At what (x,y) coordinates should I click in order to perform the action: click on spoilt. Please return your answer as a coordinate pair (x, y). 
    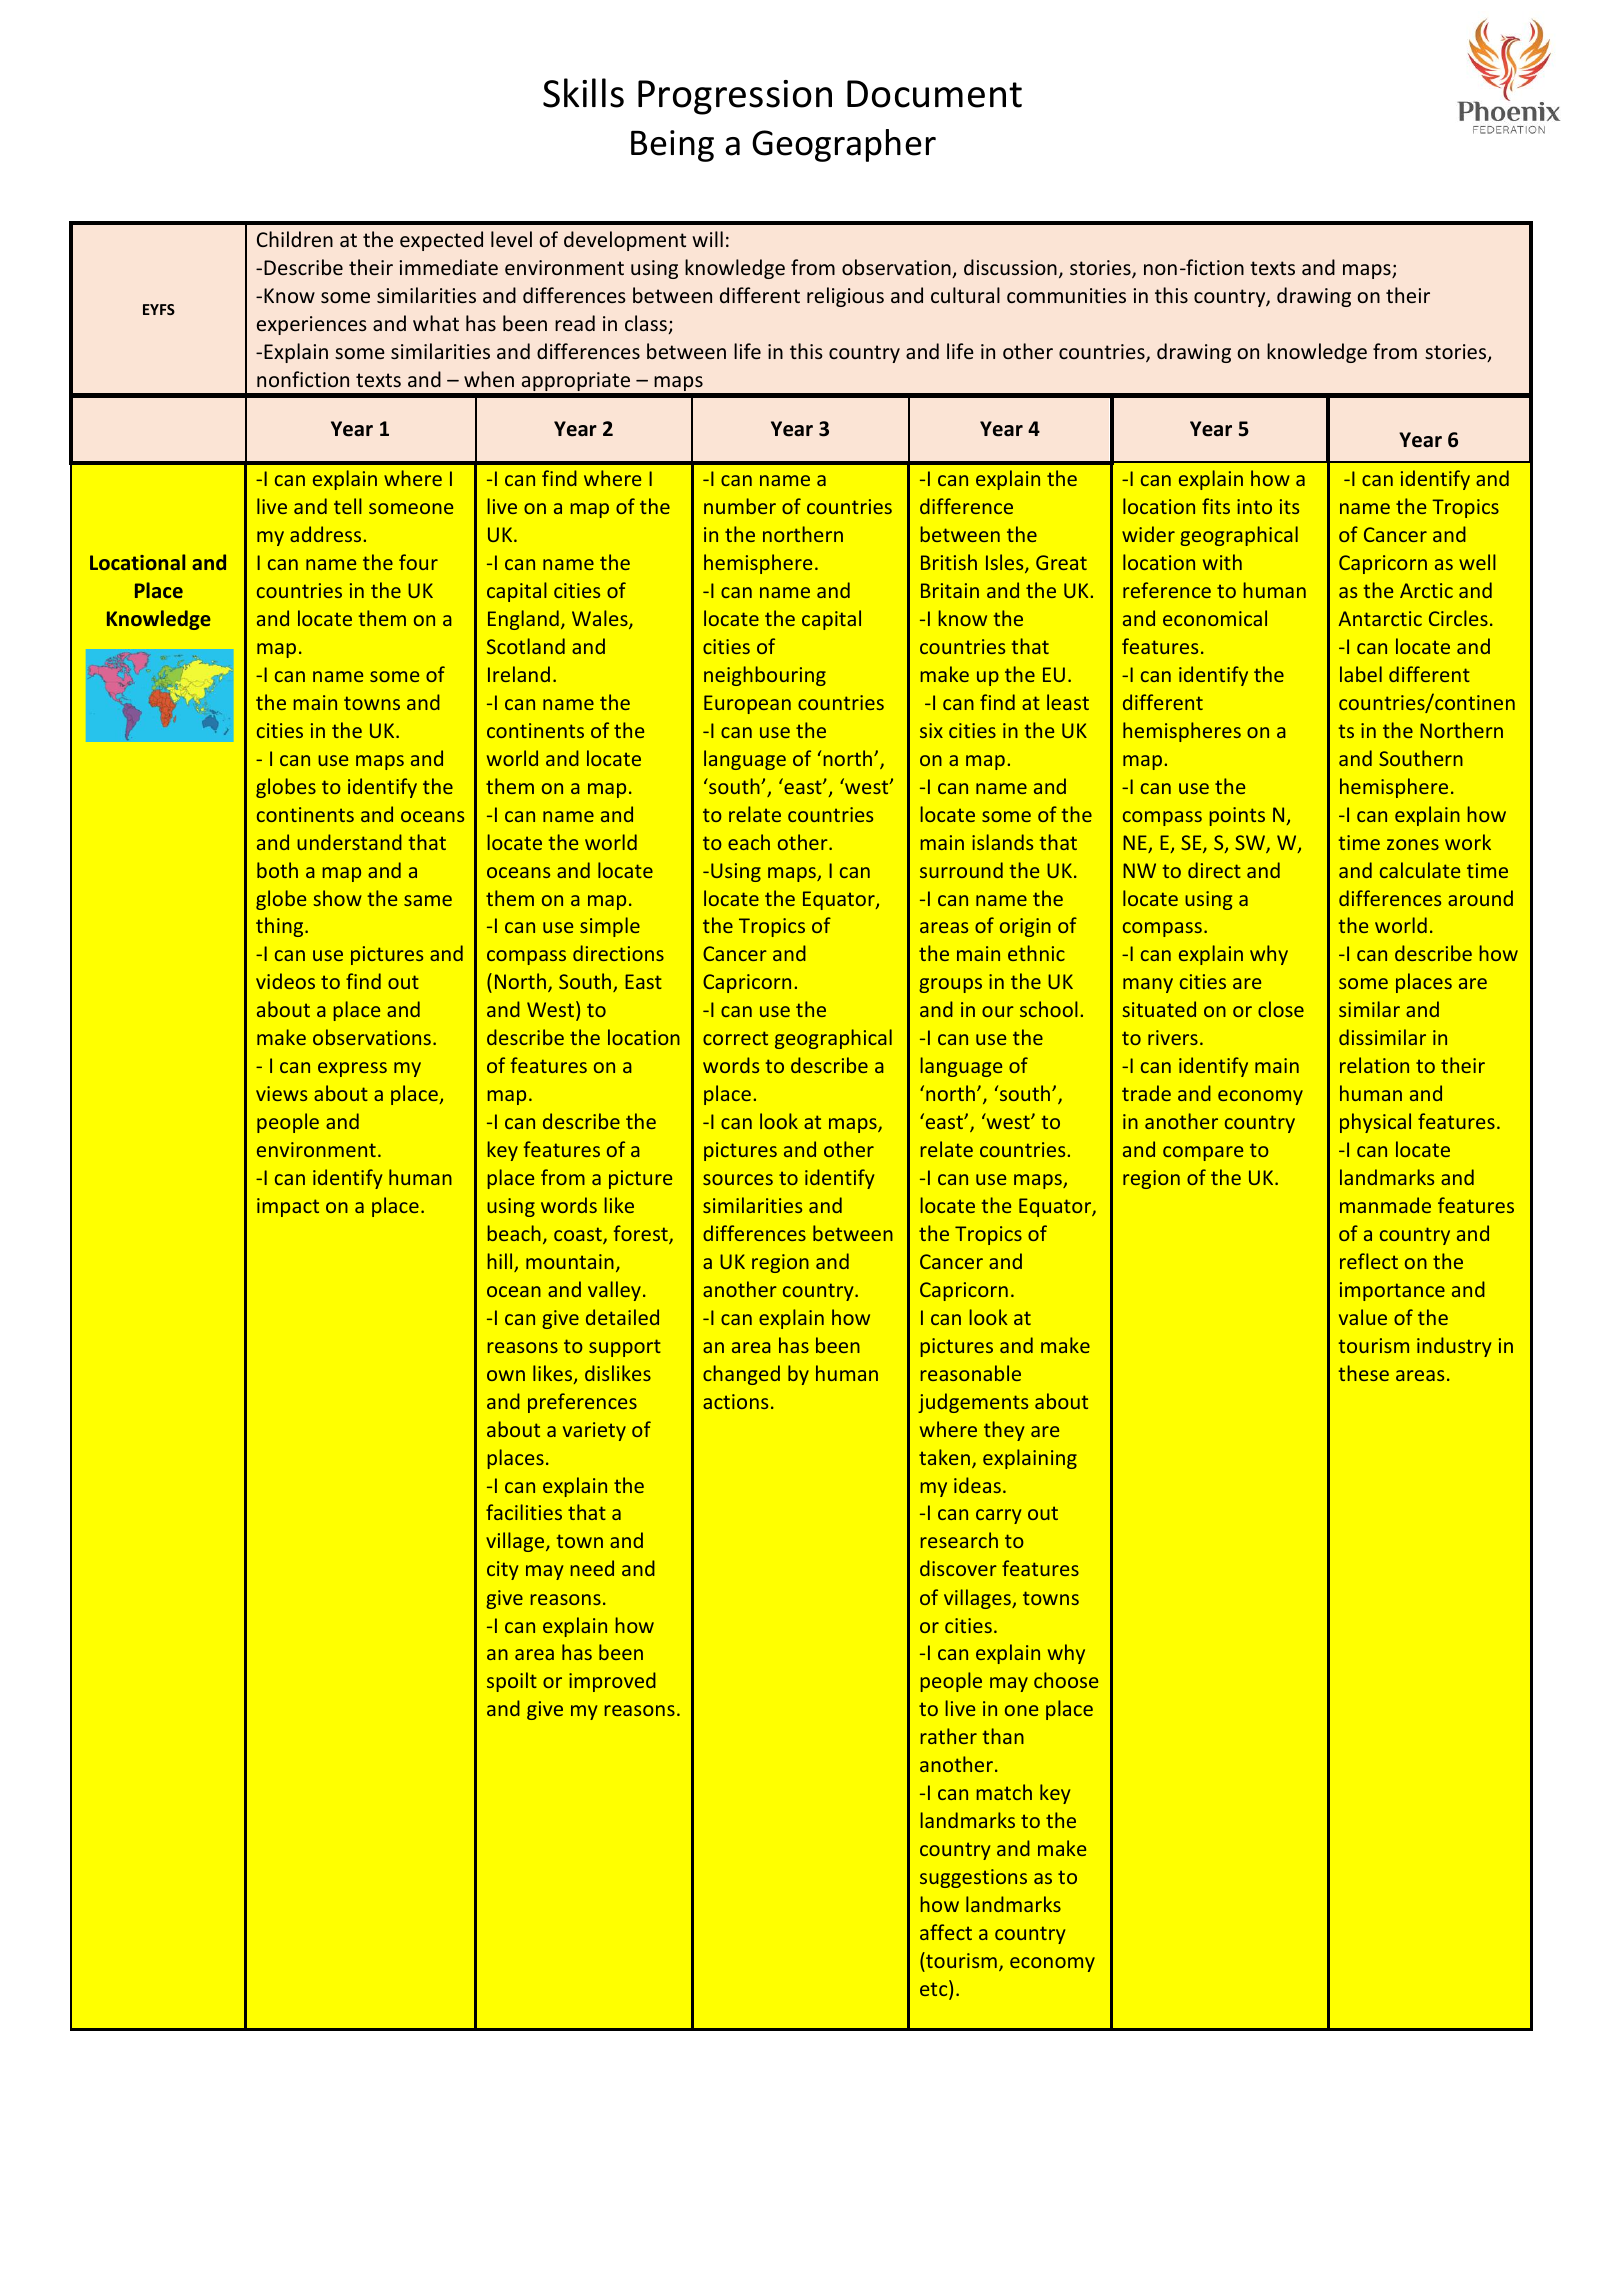
    Looking at the image, I should click on (512, 1682).
